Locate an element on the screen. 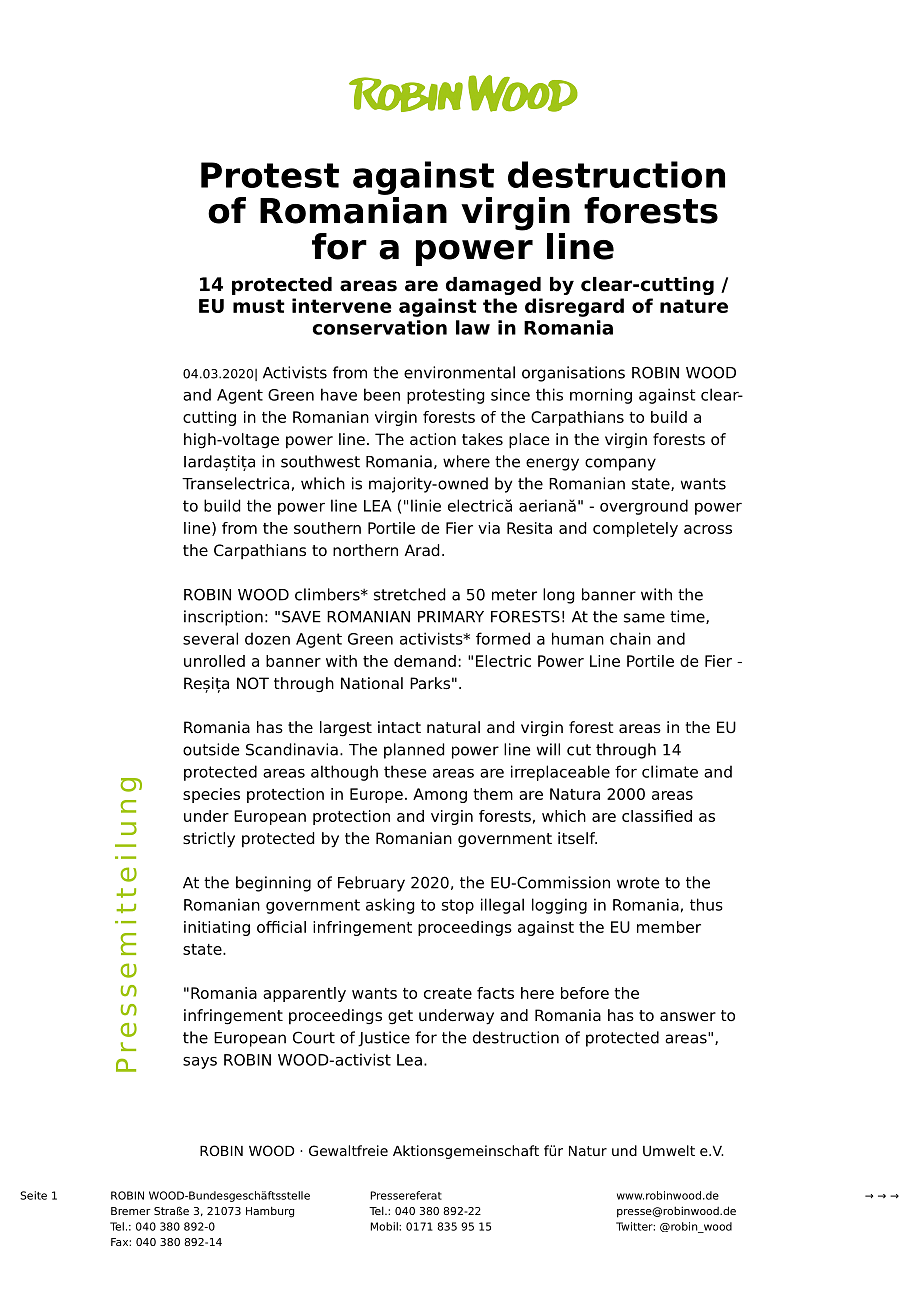 The width and height of the screenshot is (924, 1308). February is located at coordinates (371, 884).
